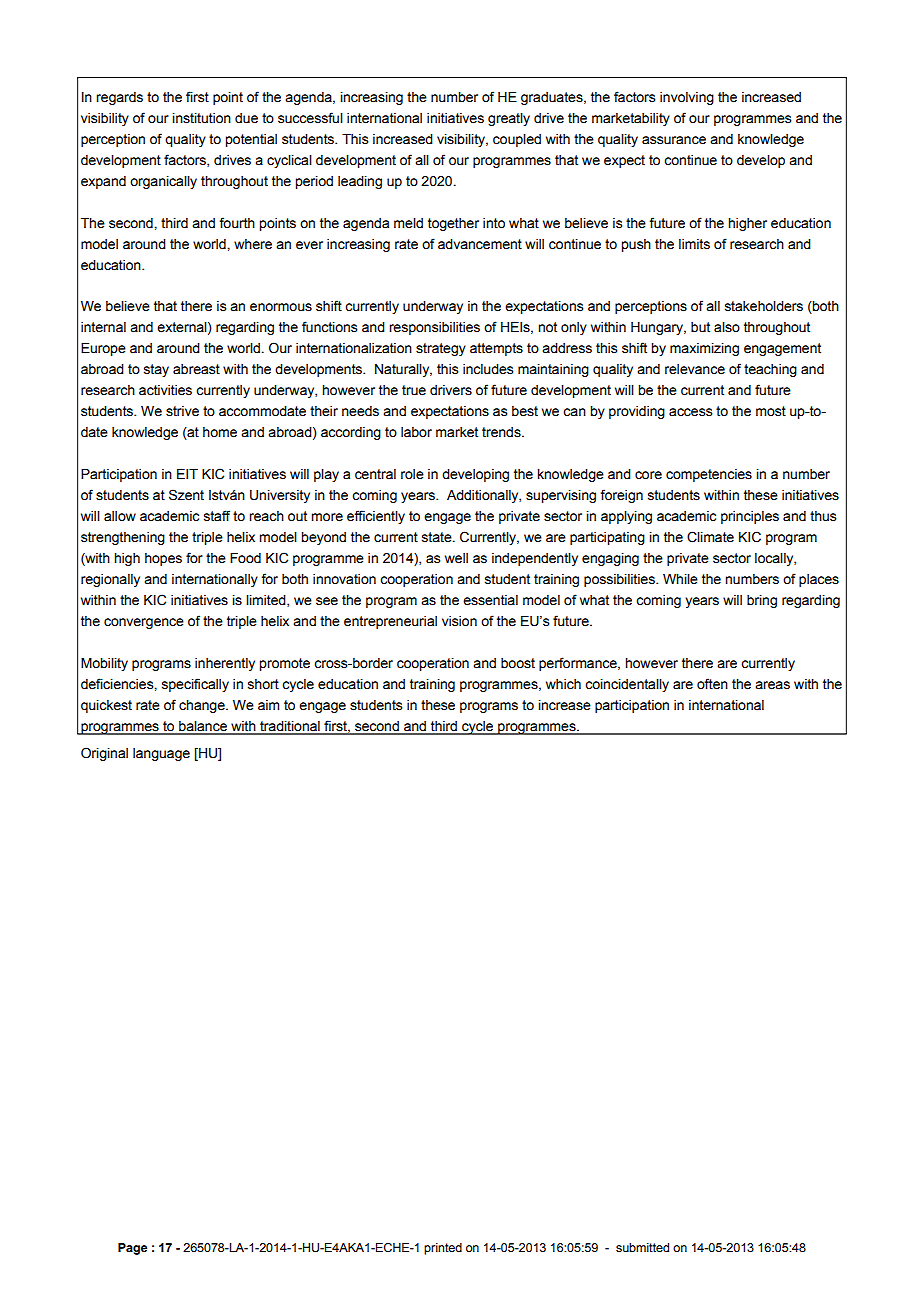 The image size is (924, 1308). Describe the element at coordinates (201, 118) in the document. I see `institution` at that location.
